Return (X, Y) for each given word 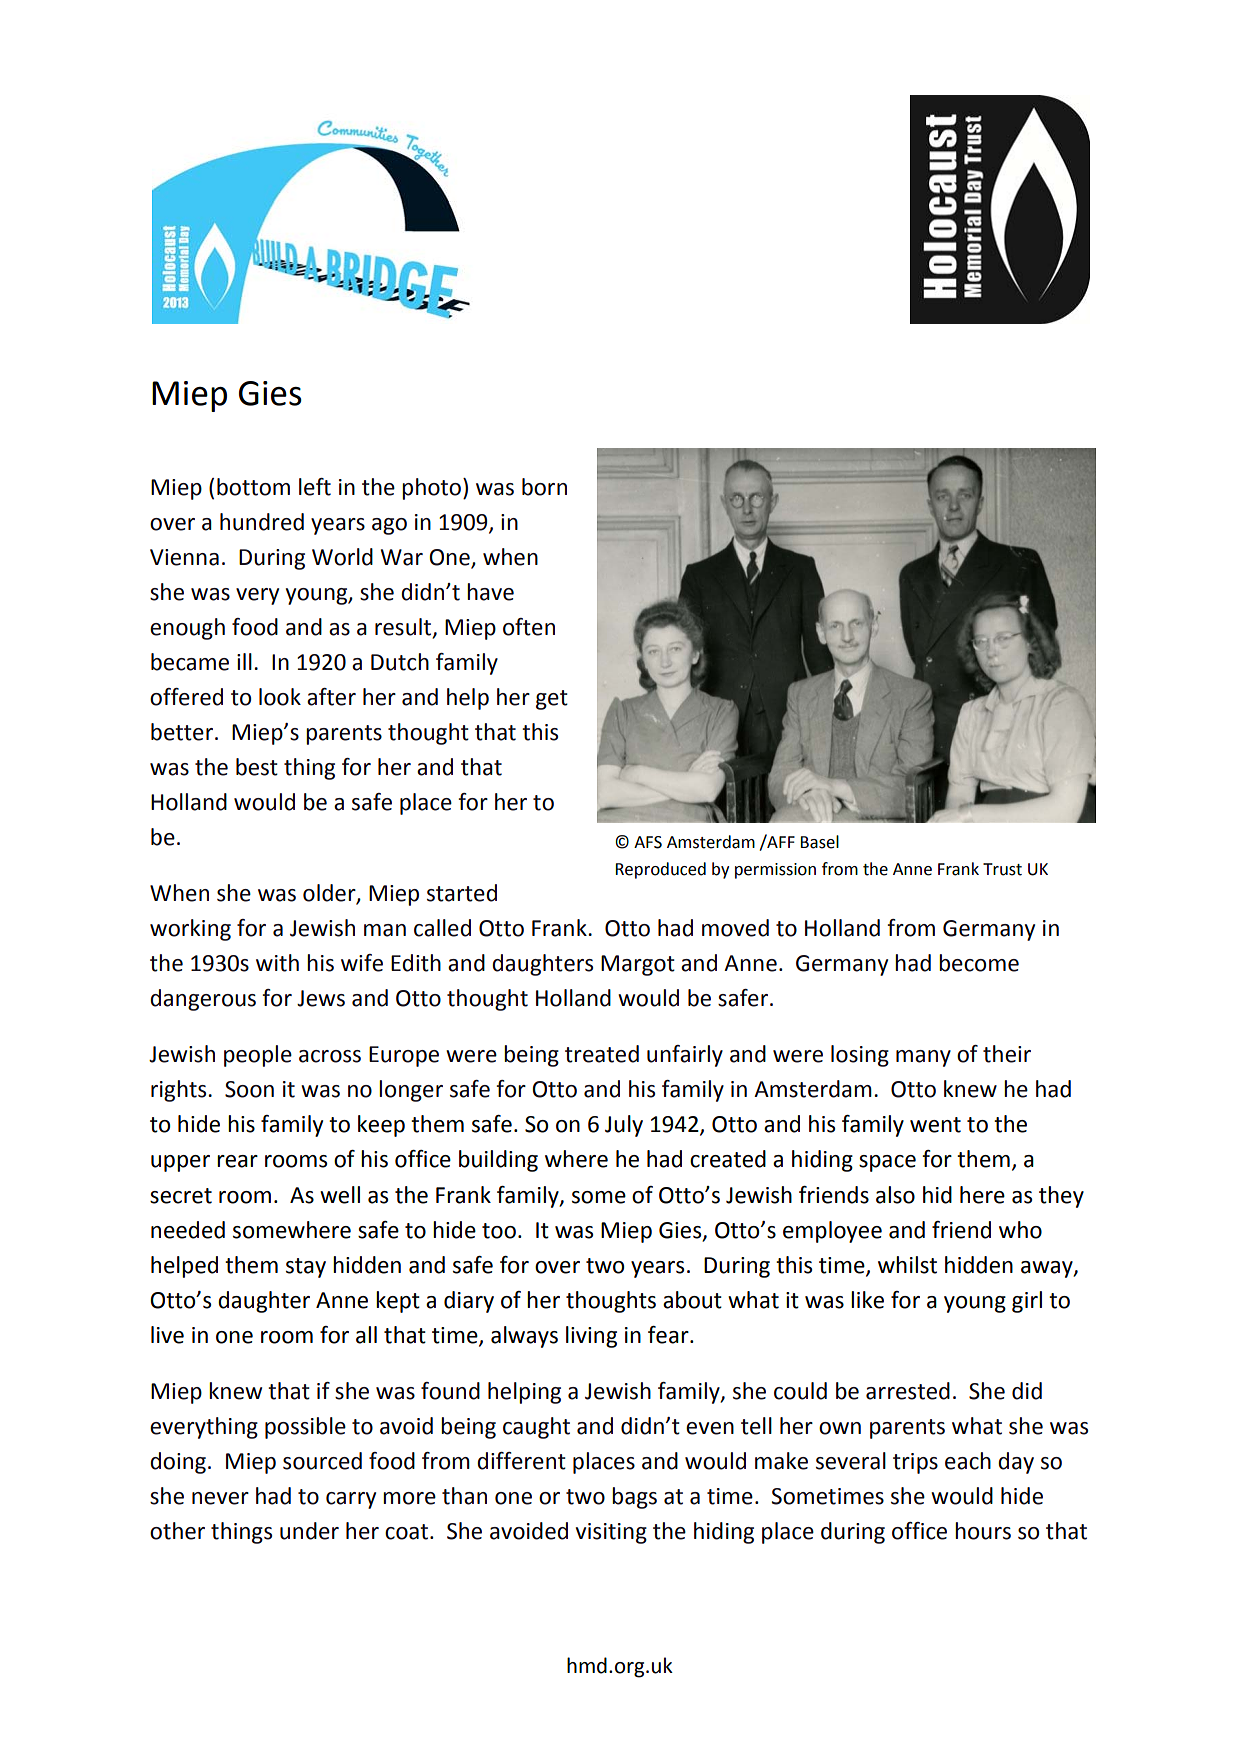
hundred (262, 522)
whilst (907, 1265)
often (529, 627)
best (257, 767)
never (220, 1498)
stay (306, 1268)
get (552, 700)
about (692, 1300)
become (979, 963)
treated (602, 1054)
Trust (1002, 869)
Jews (321, 998)
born (544, 487)
